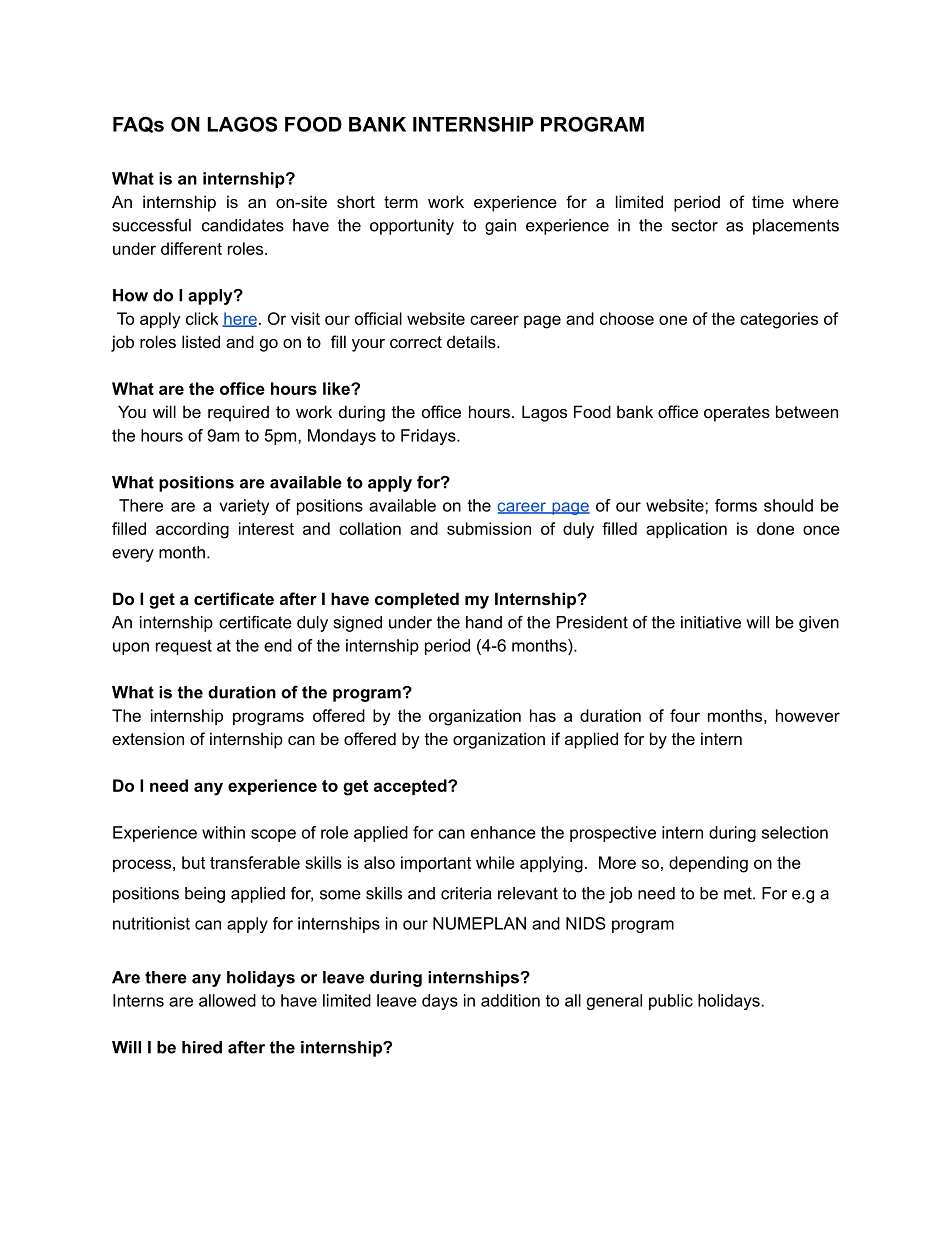  Describe the element at coordinates (227, 1000) in the page. I see `allowed` at that location.
